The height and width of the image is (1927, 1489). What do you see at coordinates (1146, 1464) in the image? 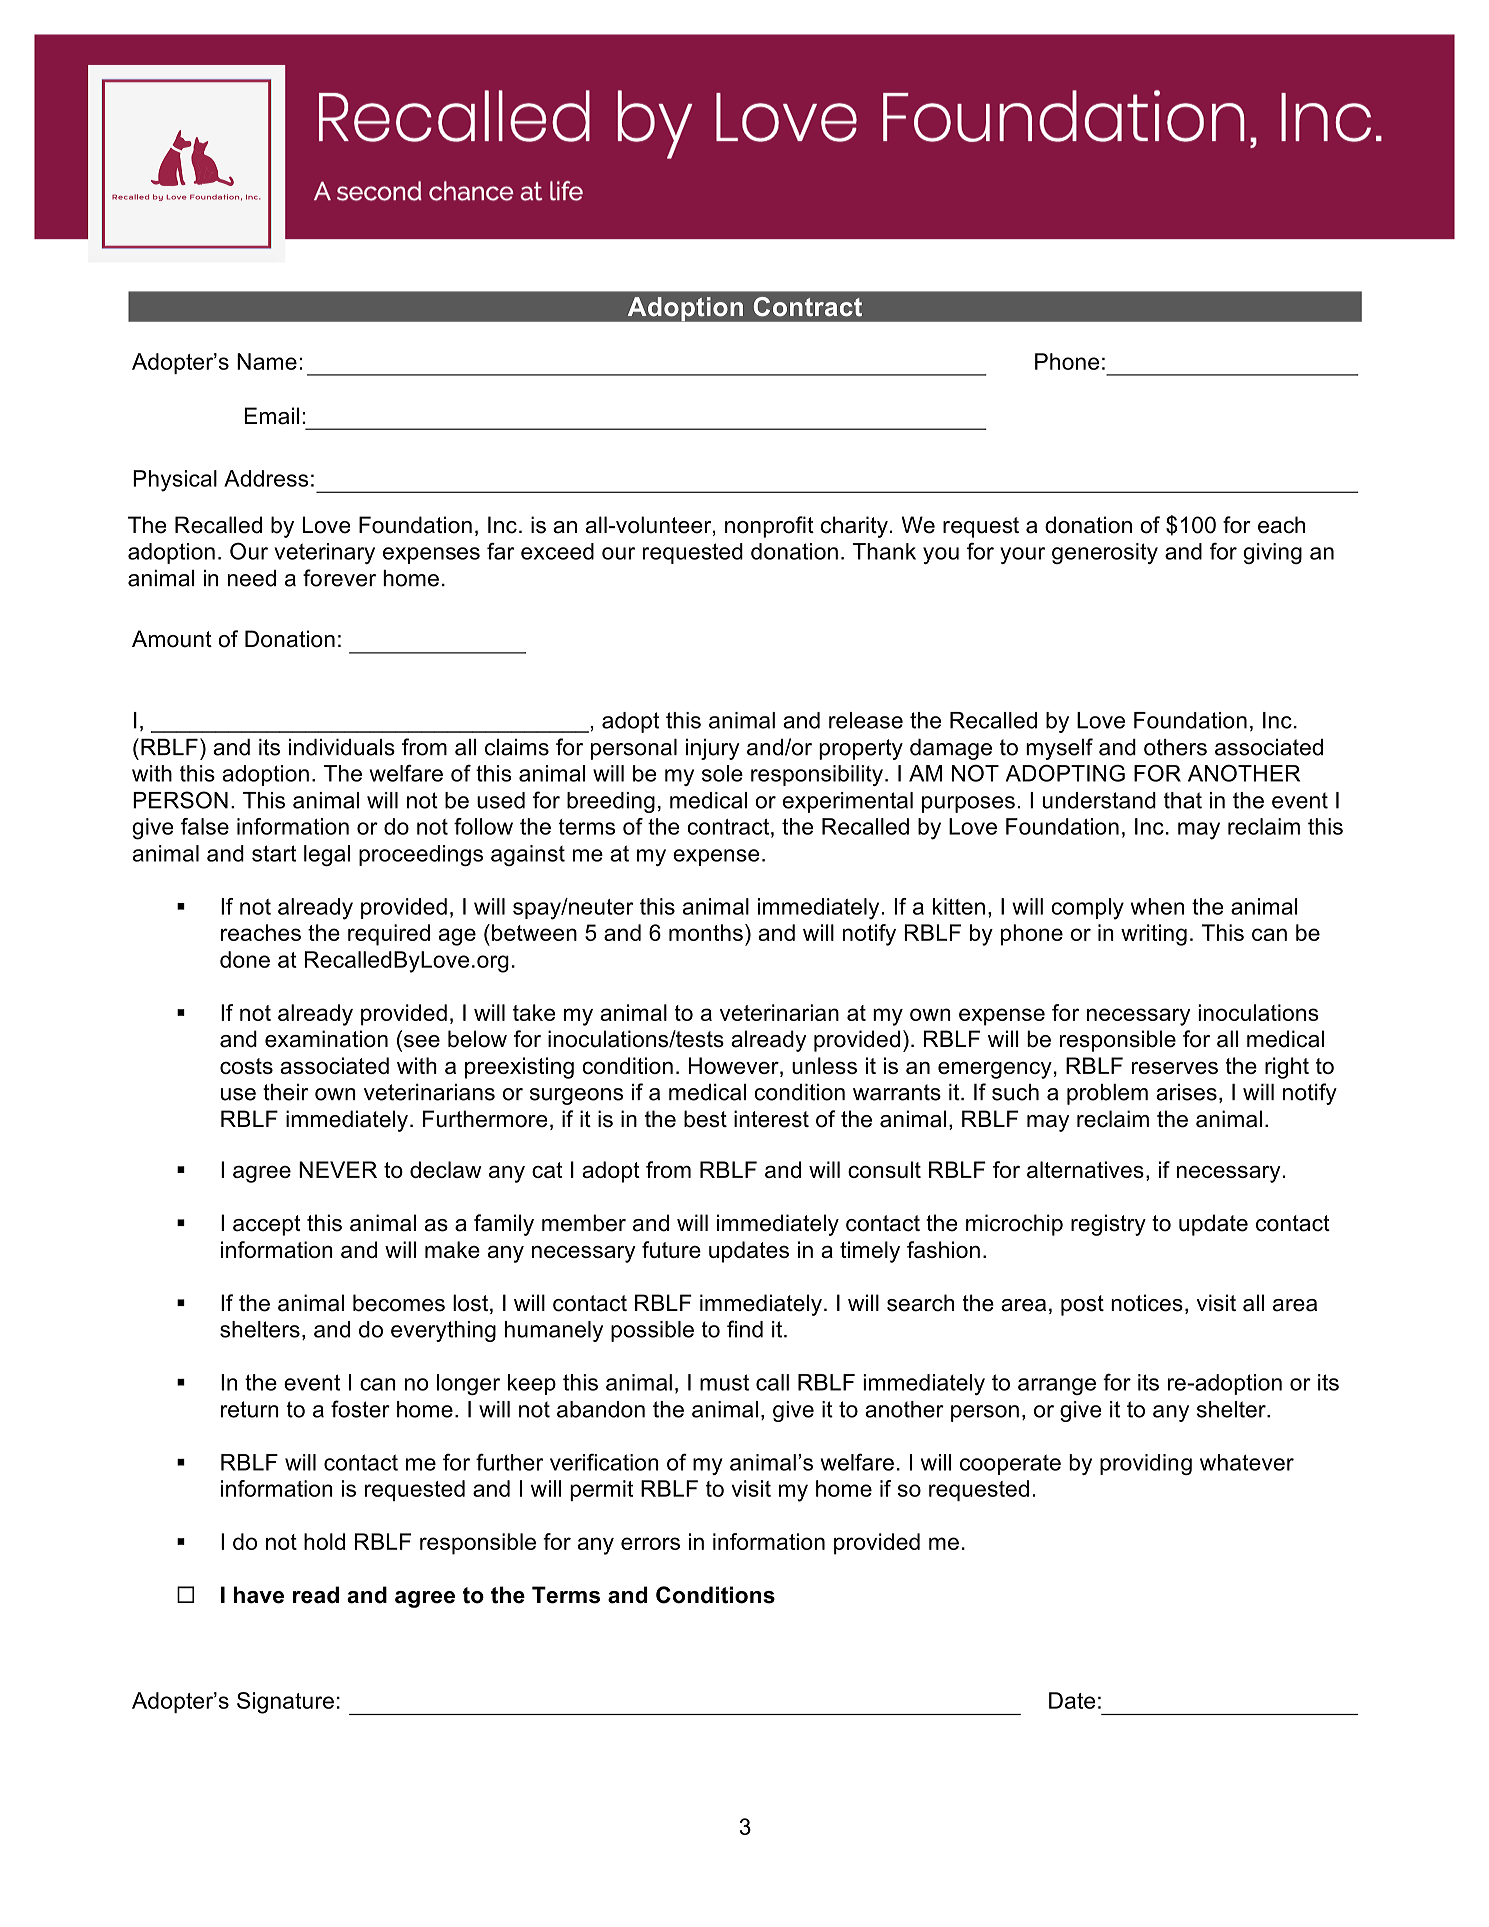
I see `providing` at bounding box center [1146, 1464].
